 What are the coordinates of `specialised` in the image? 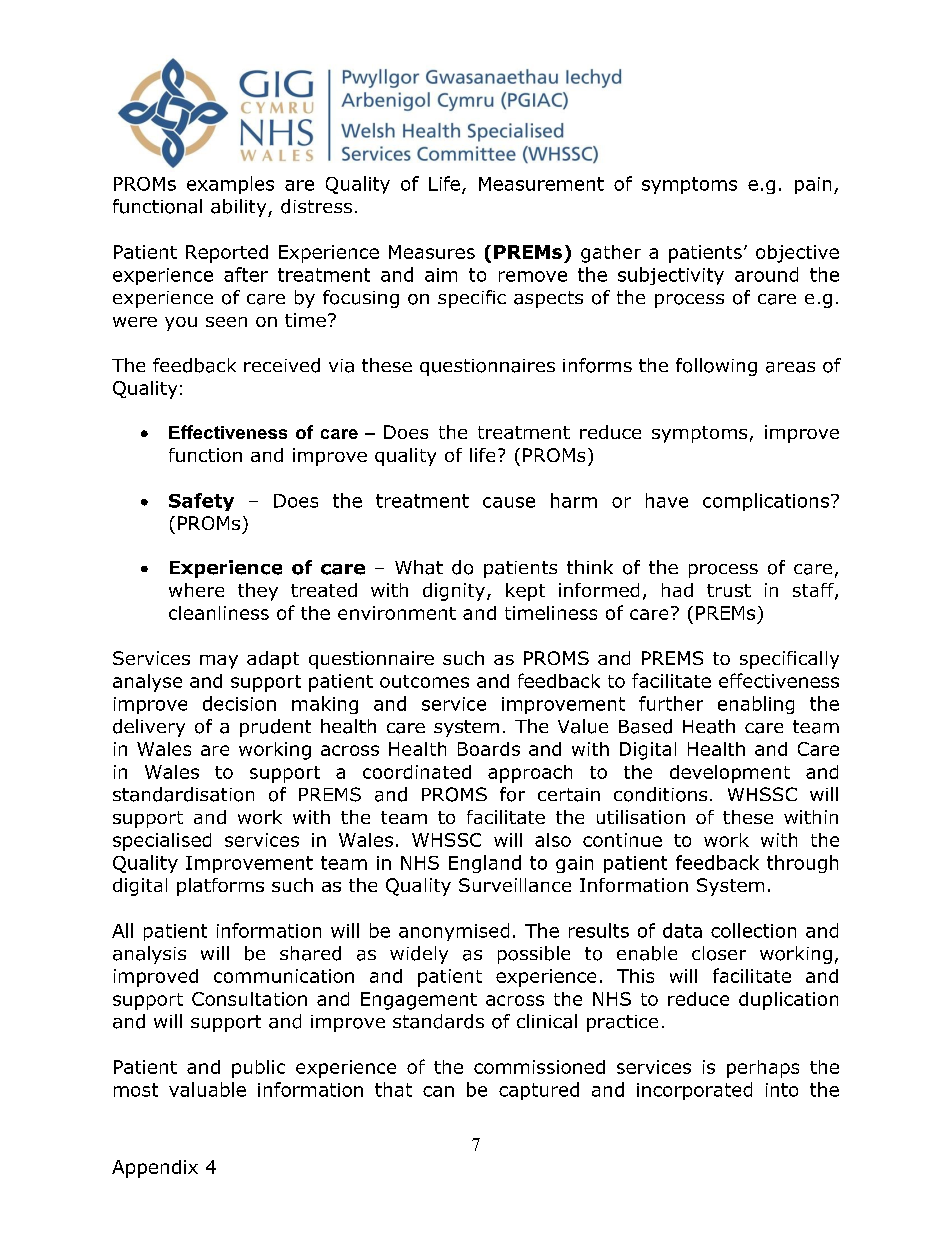 It's located at (162, 842).
